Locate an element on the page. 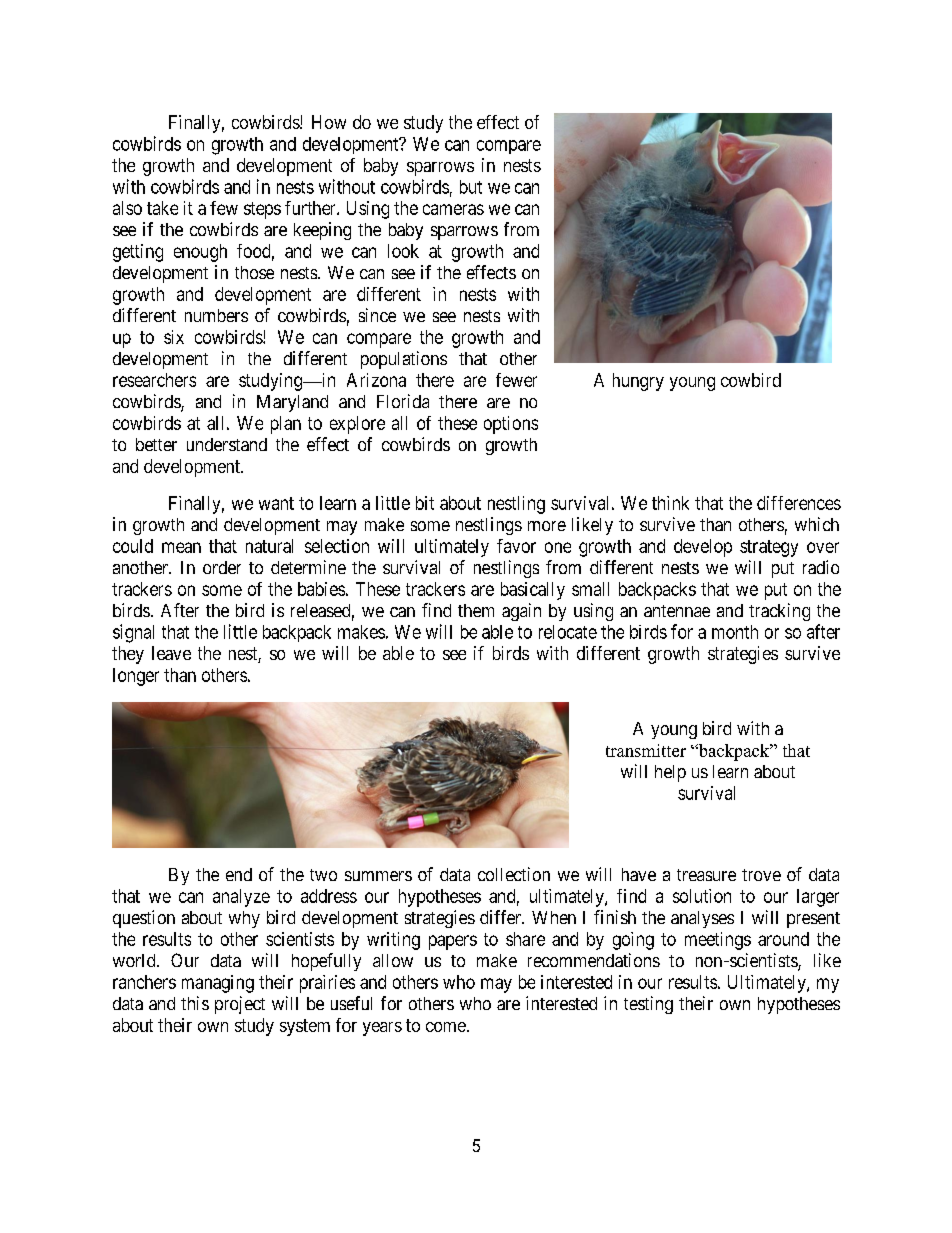 The width and height of the image is (952, 1233). this is located at coordinates (195, 1003).
